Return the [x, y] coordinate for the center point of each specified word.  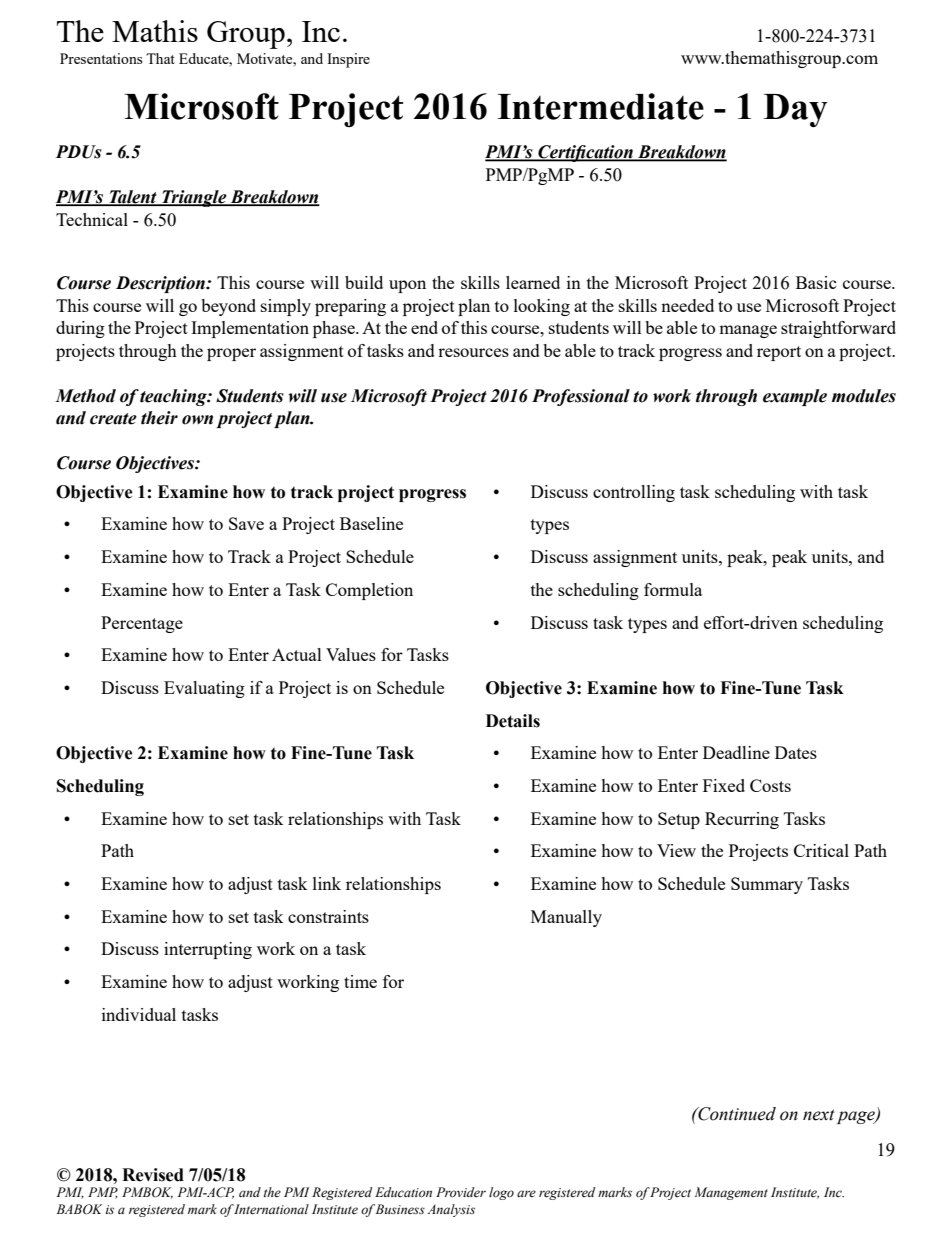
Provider [461, 1192]
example [795, 397]
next [819, 1115]
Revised [153, 1175]
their [159, 418]
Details [513, 721]
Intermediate [600, 106]
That [160, 58]
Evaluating [204, 689]
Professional [581, 397]
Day [796, 110]
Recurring [742, 820]
